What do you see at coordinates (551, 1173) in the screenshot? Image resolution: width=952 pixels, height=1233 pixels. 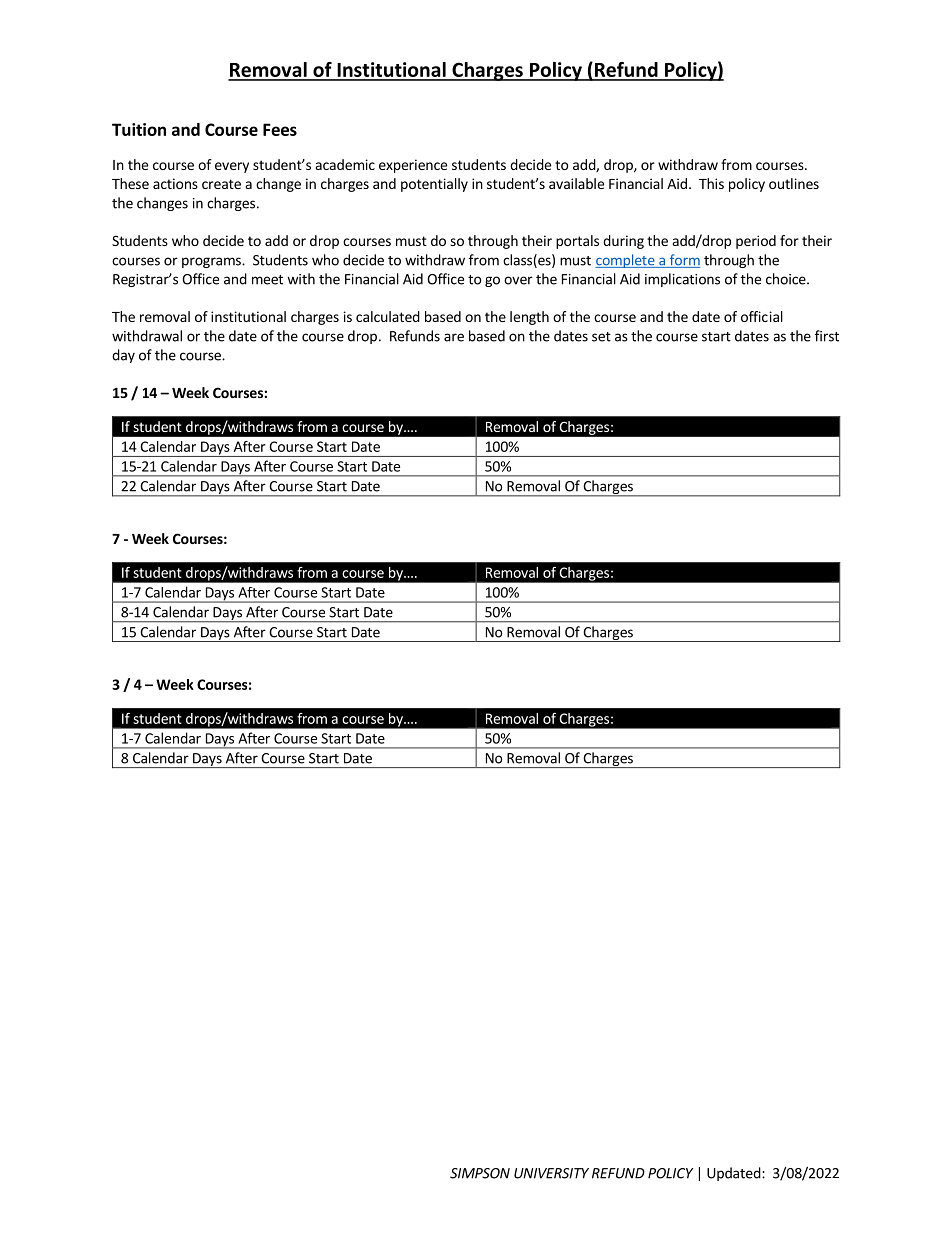 I see `UNIVERSITY` at bounding box center [551, 1173].
